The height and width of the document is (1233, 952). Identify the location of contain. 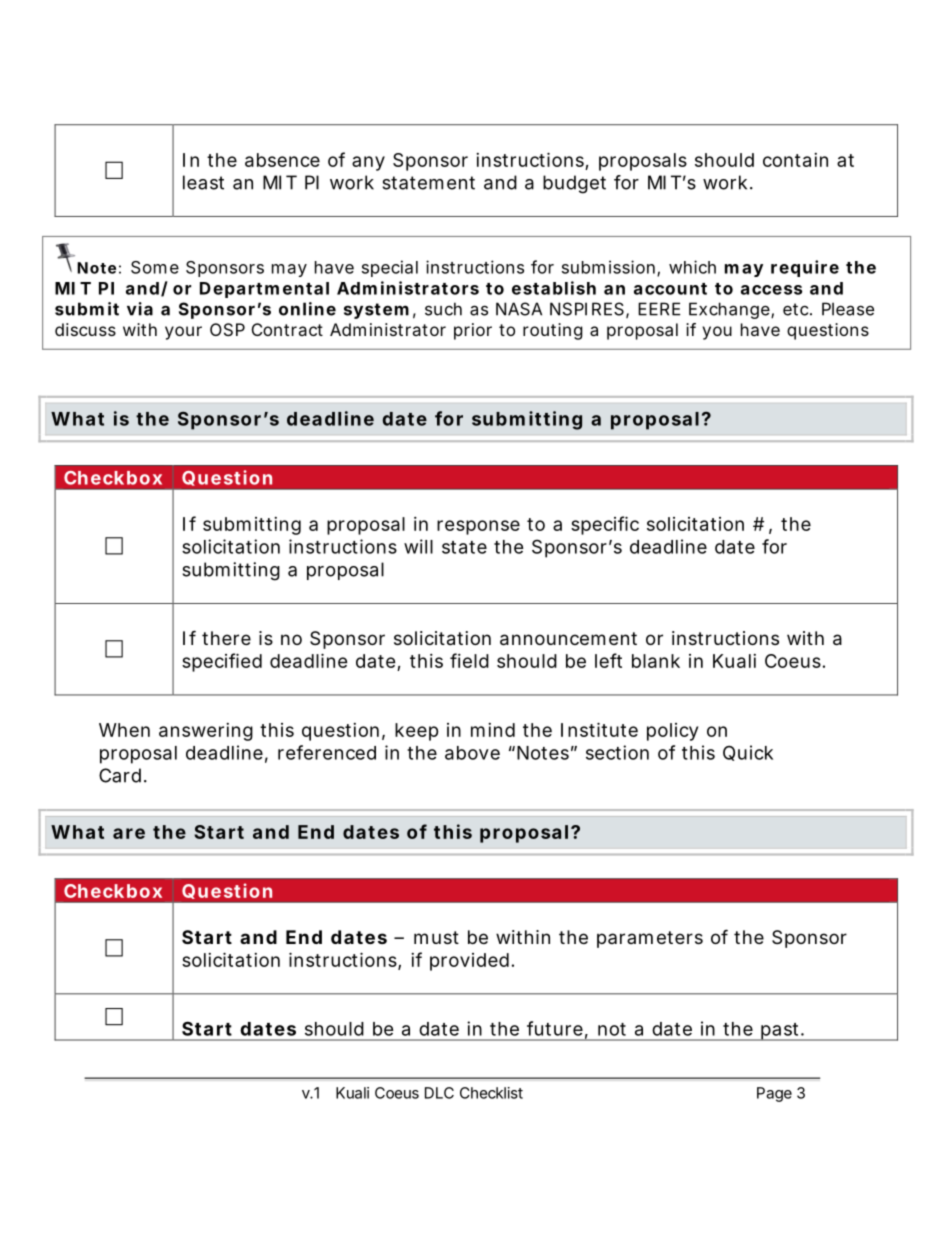
(795, 160).
